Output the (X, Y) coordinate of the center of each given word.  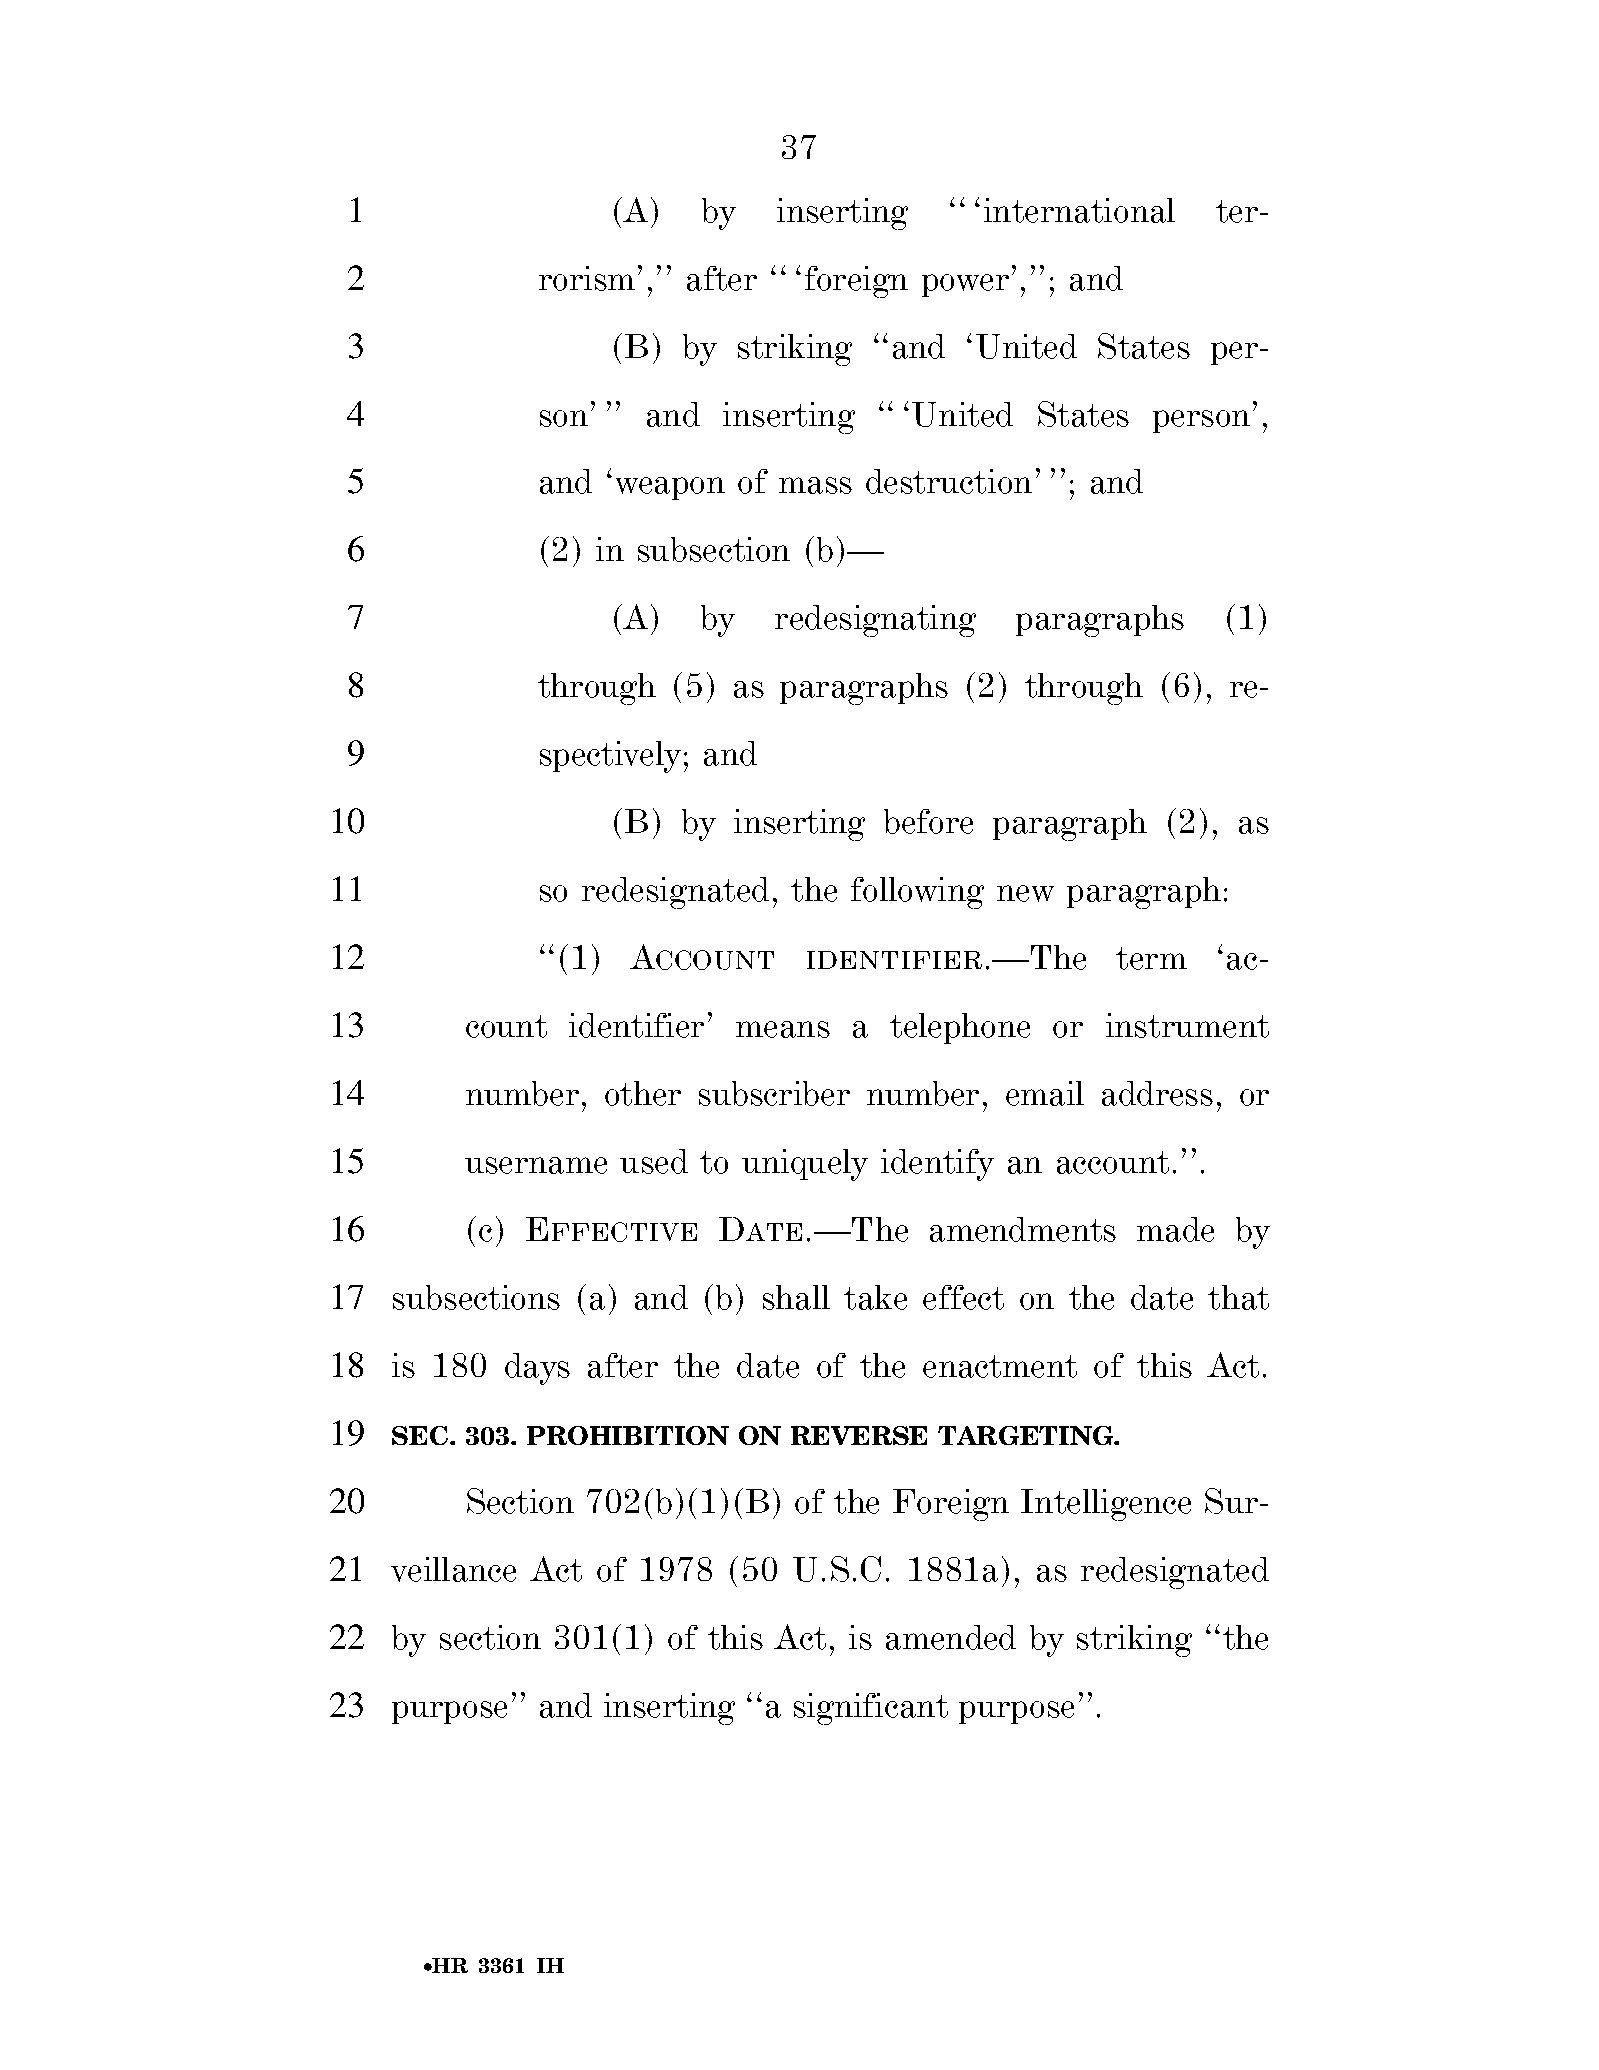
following (917, 893)
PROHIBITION (628, 1435)
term (1151, 958)
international (1079, 210)
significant (871, 1709)
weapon (670, 488)
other (643, 1093)
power (965, 285)
